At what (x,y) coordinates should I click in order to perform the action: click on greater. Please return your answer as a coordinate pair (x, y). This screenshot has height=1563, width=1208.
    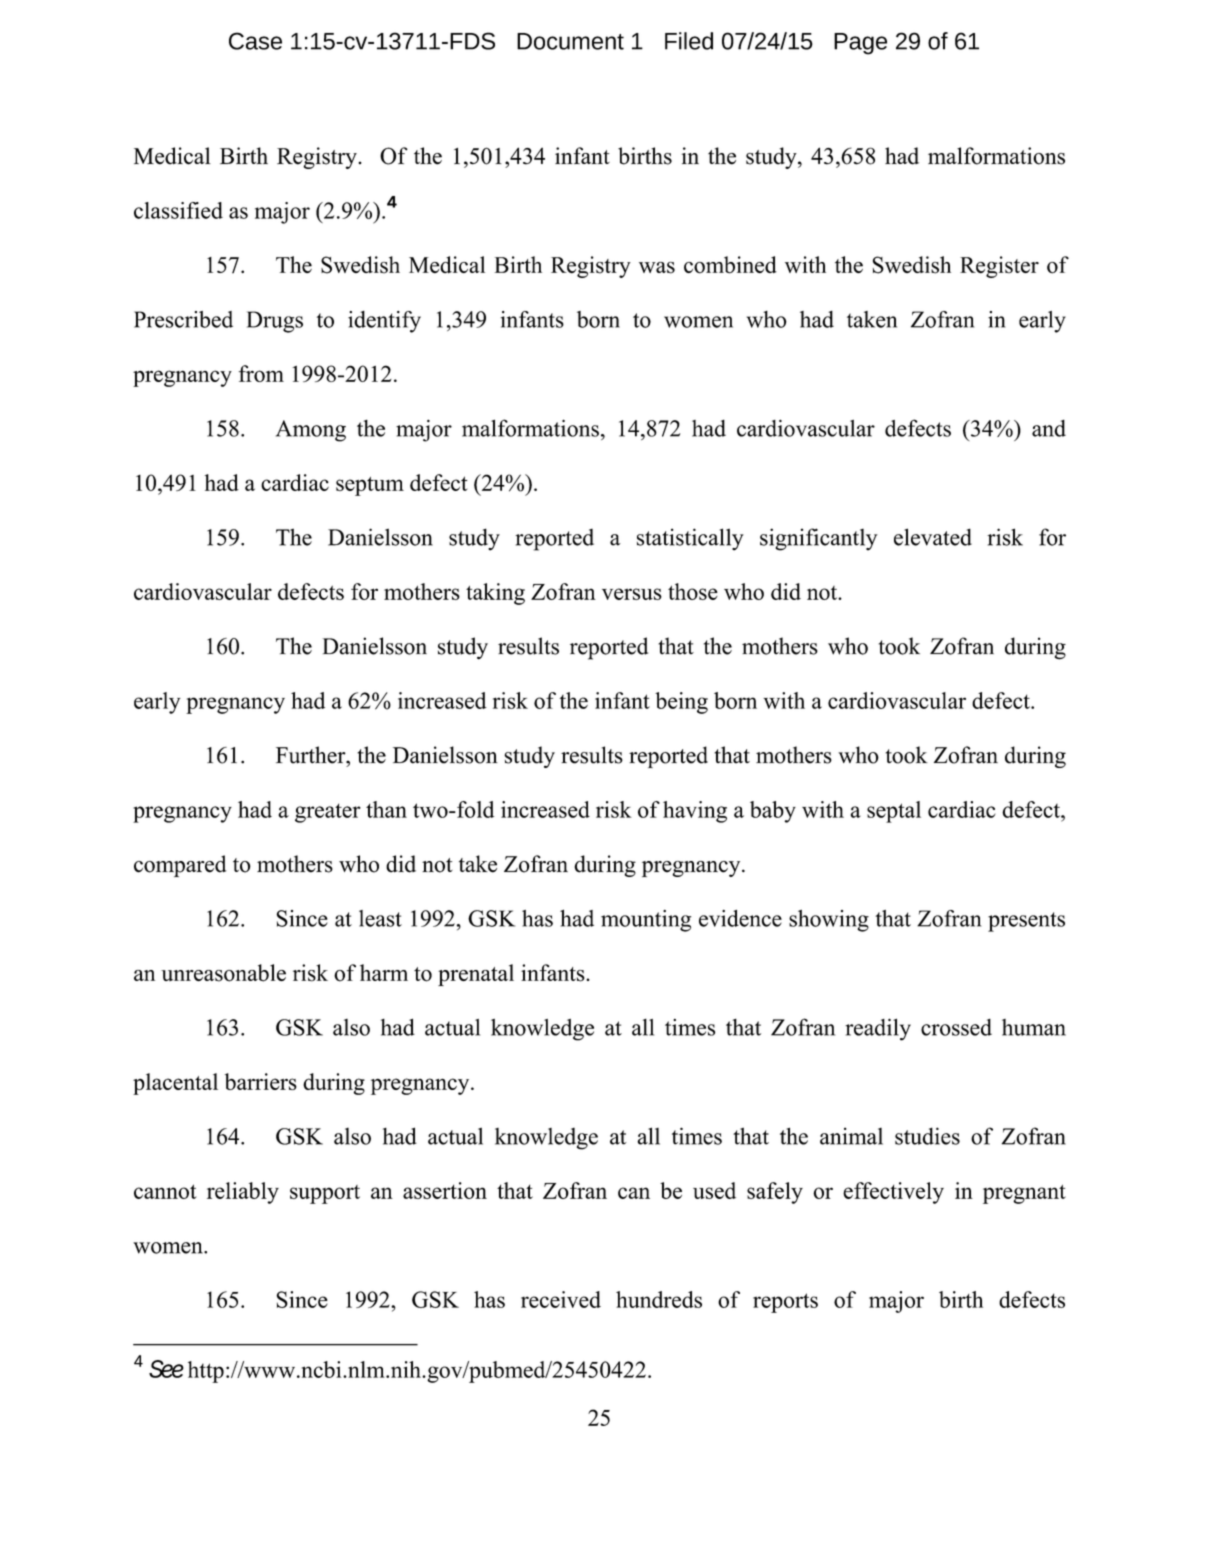
    Looking at the image, I should click on (328, 813).
